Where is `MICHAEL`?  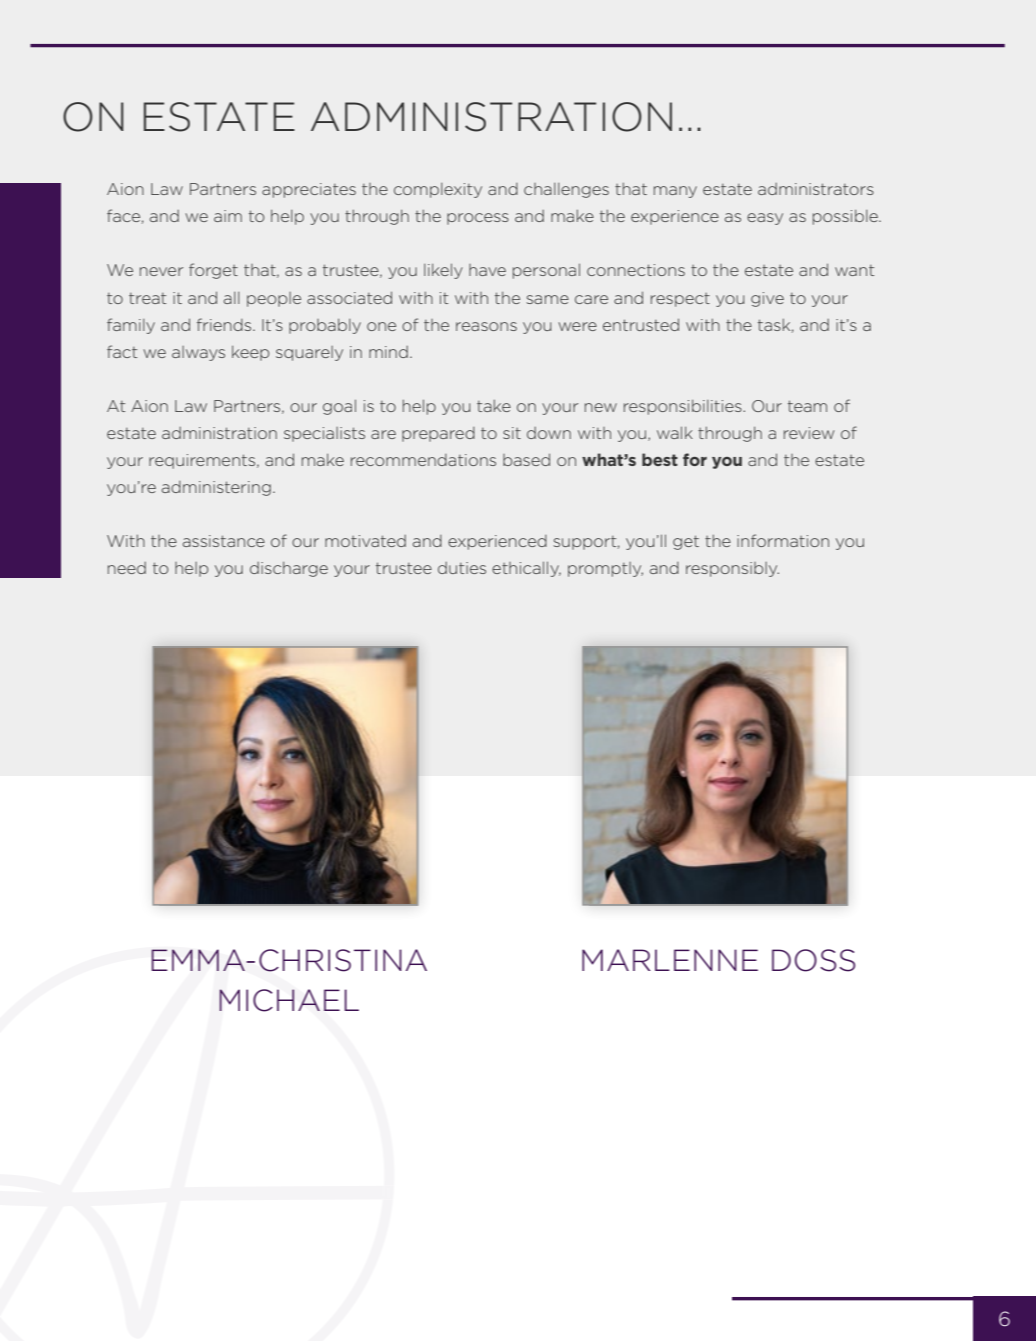 MICHAEL is located at coordinates (289, 1000).
